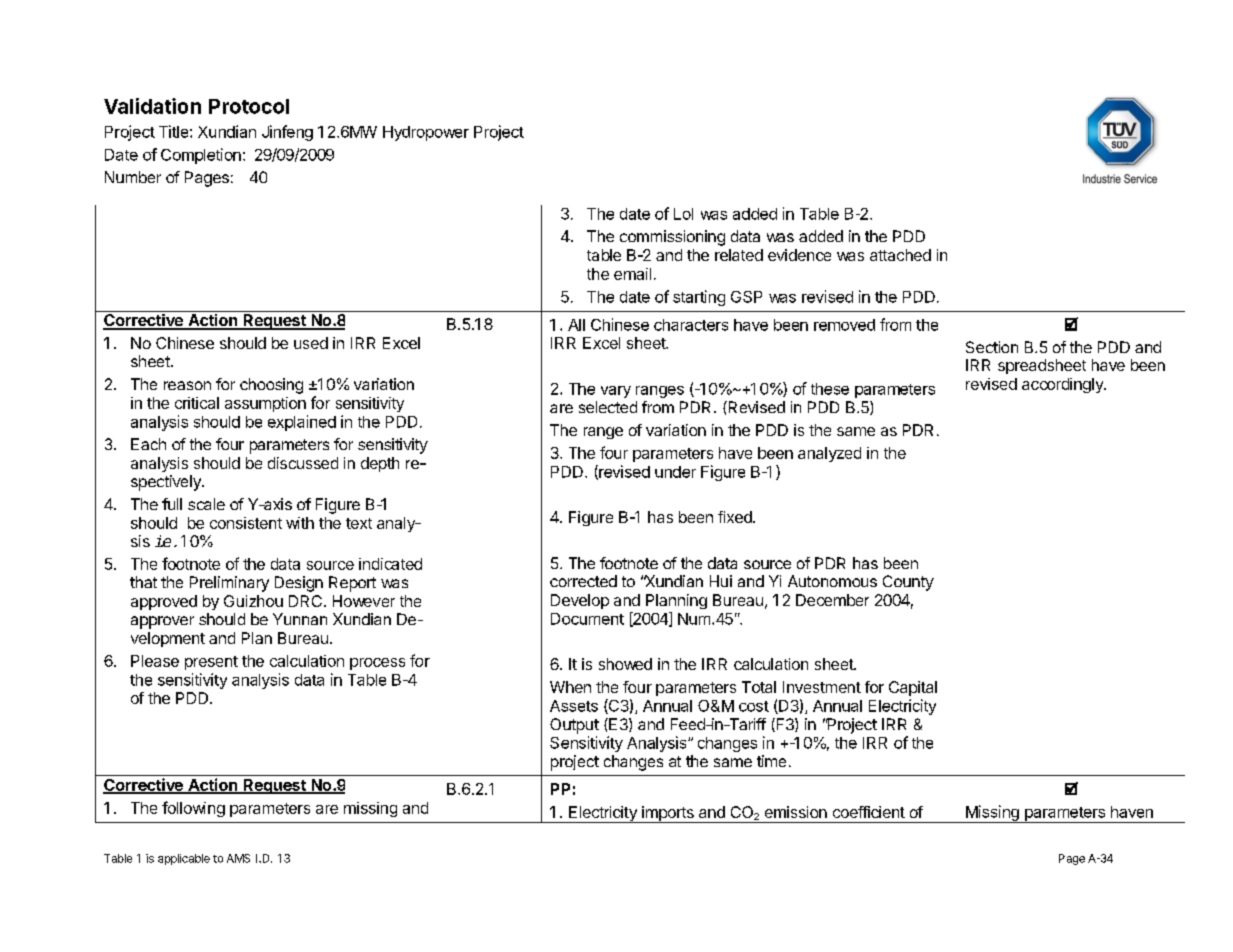 The height and width of the screenshot is (952, 1233). I want to click on AMS, so click(238, 858).
